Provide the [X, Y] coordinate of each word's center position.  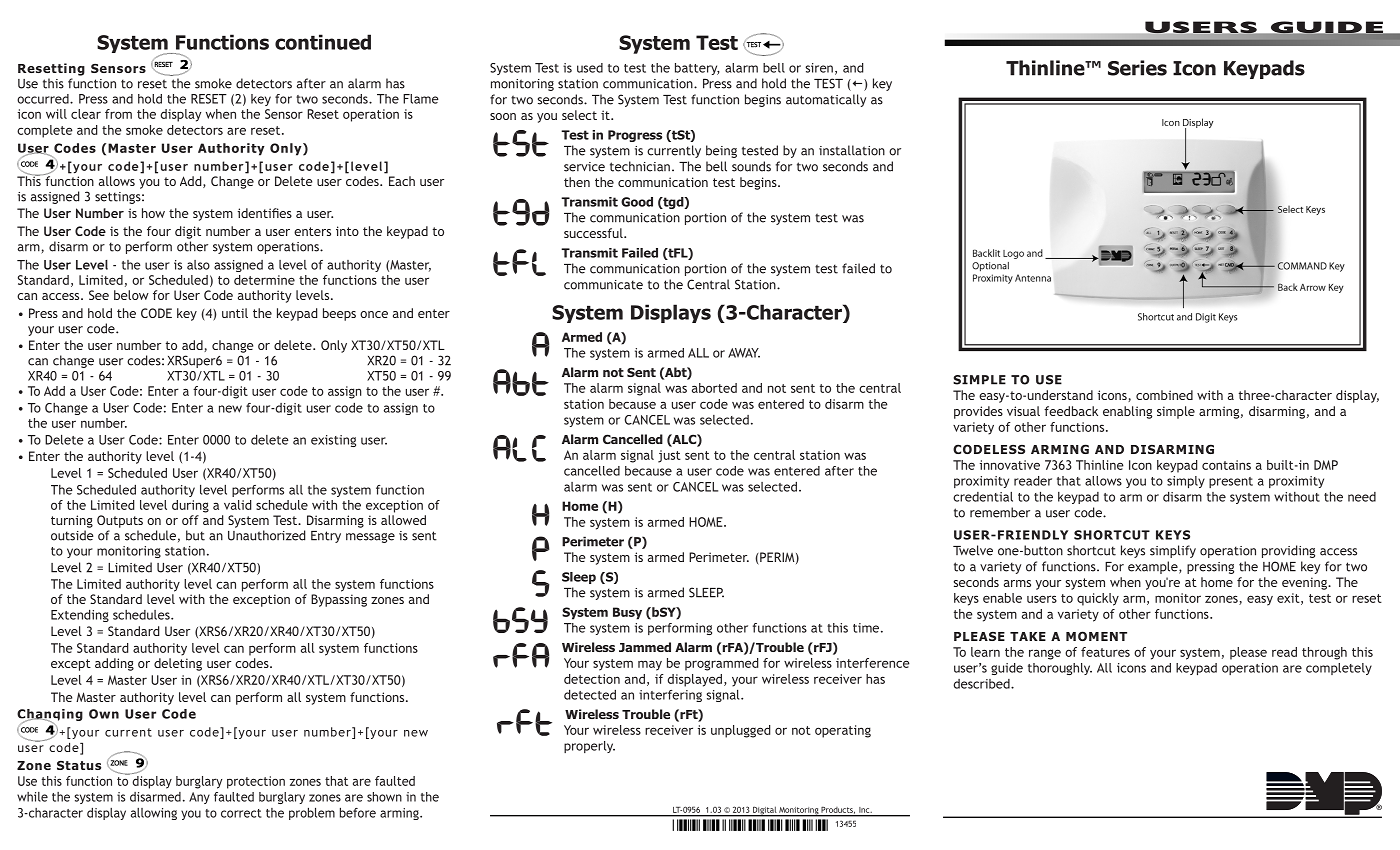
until [235, 313]
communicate [603, 285]
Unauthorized [267, 535]
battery [697, 69]
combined [1164, 395]
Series [1137, 68]
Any [199, 798]
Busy [627, 613]
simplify [1173, 551]
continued [323, 42]
